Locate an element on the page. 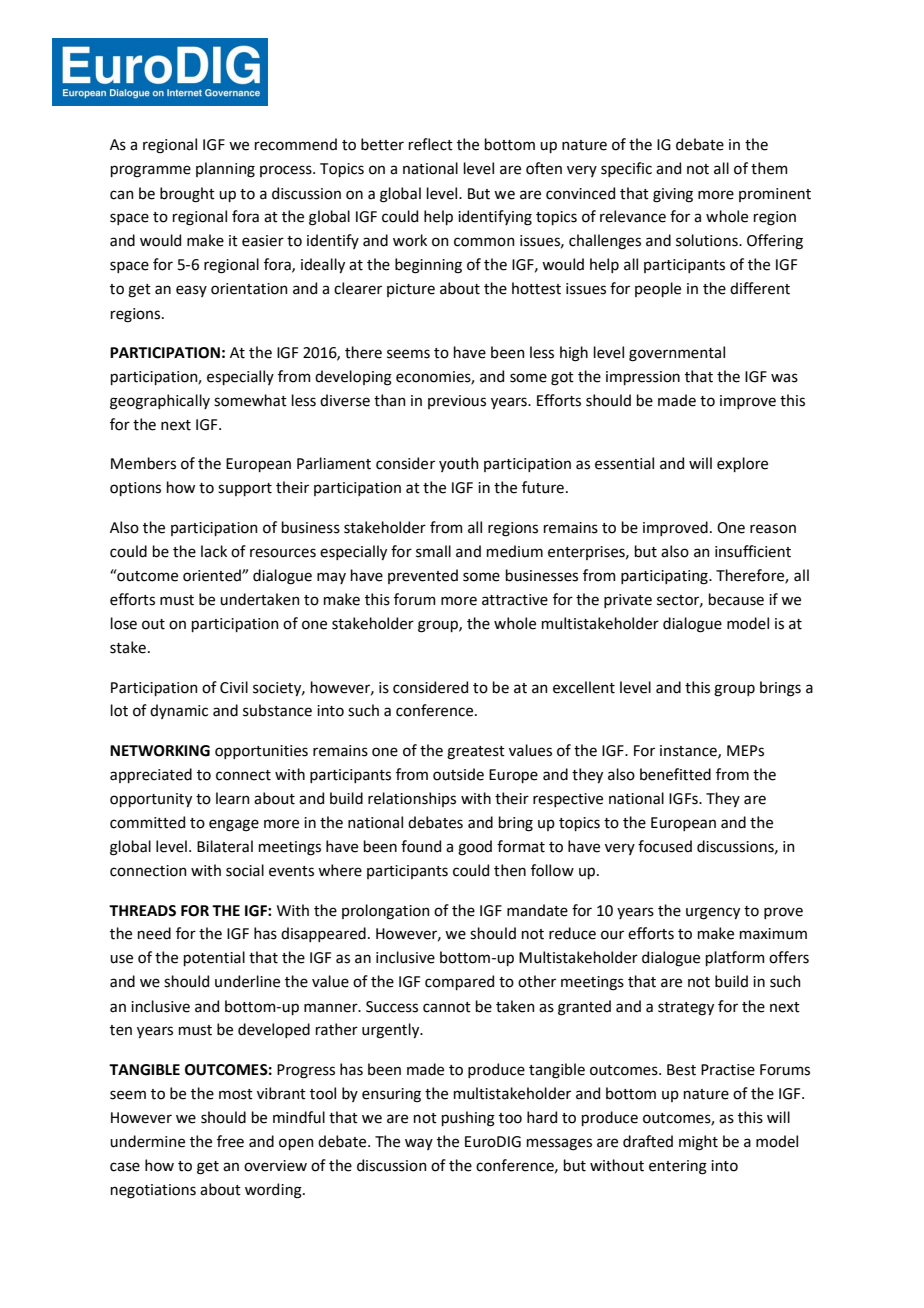  way is located at coordinates (419, 1144).
